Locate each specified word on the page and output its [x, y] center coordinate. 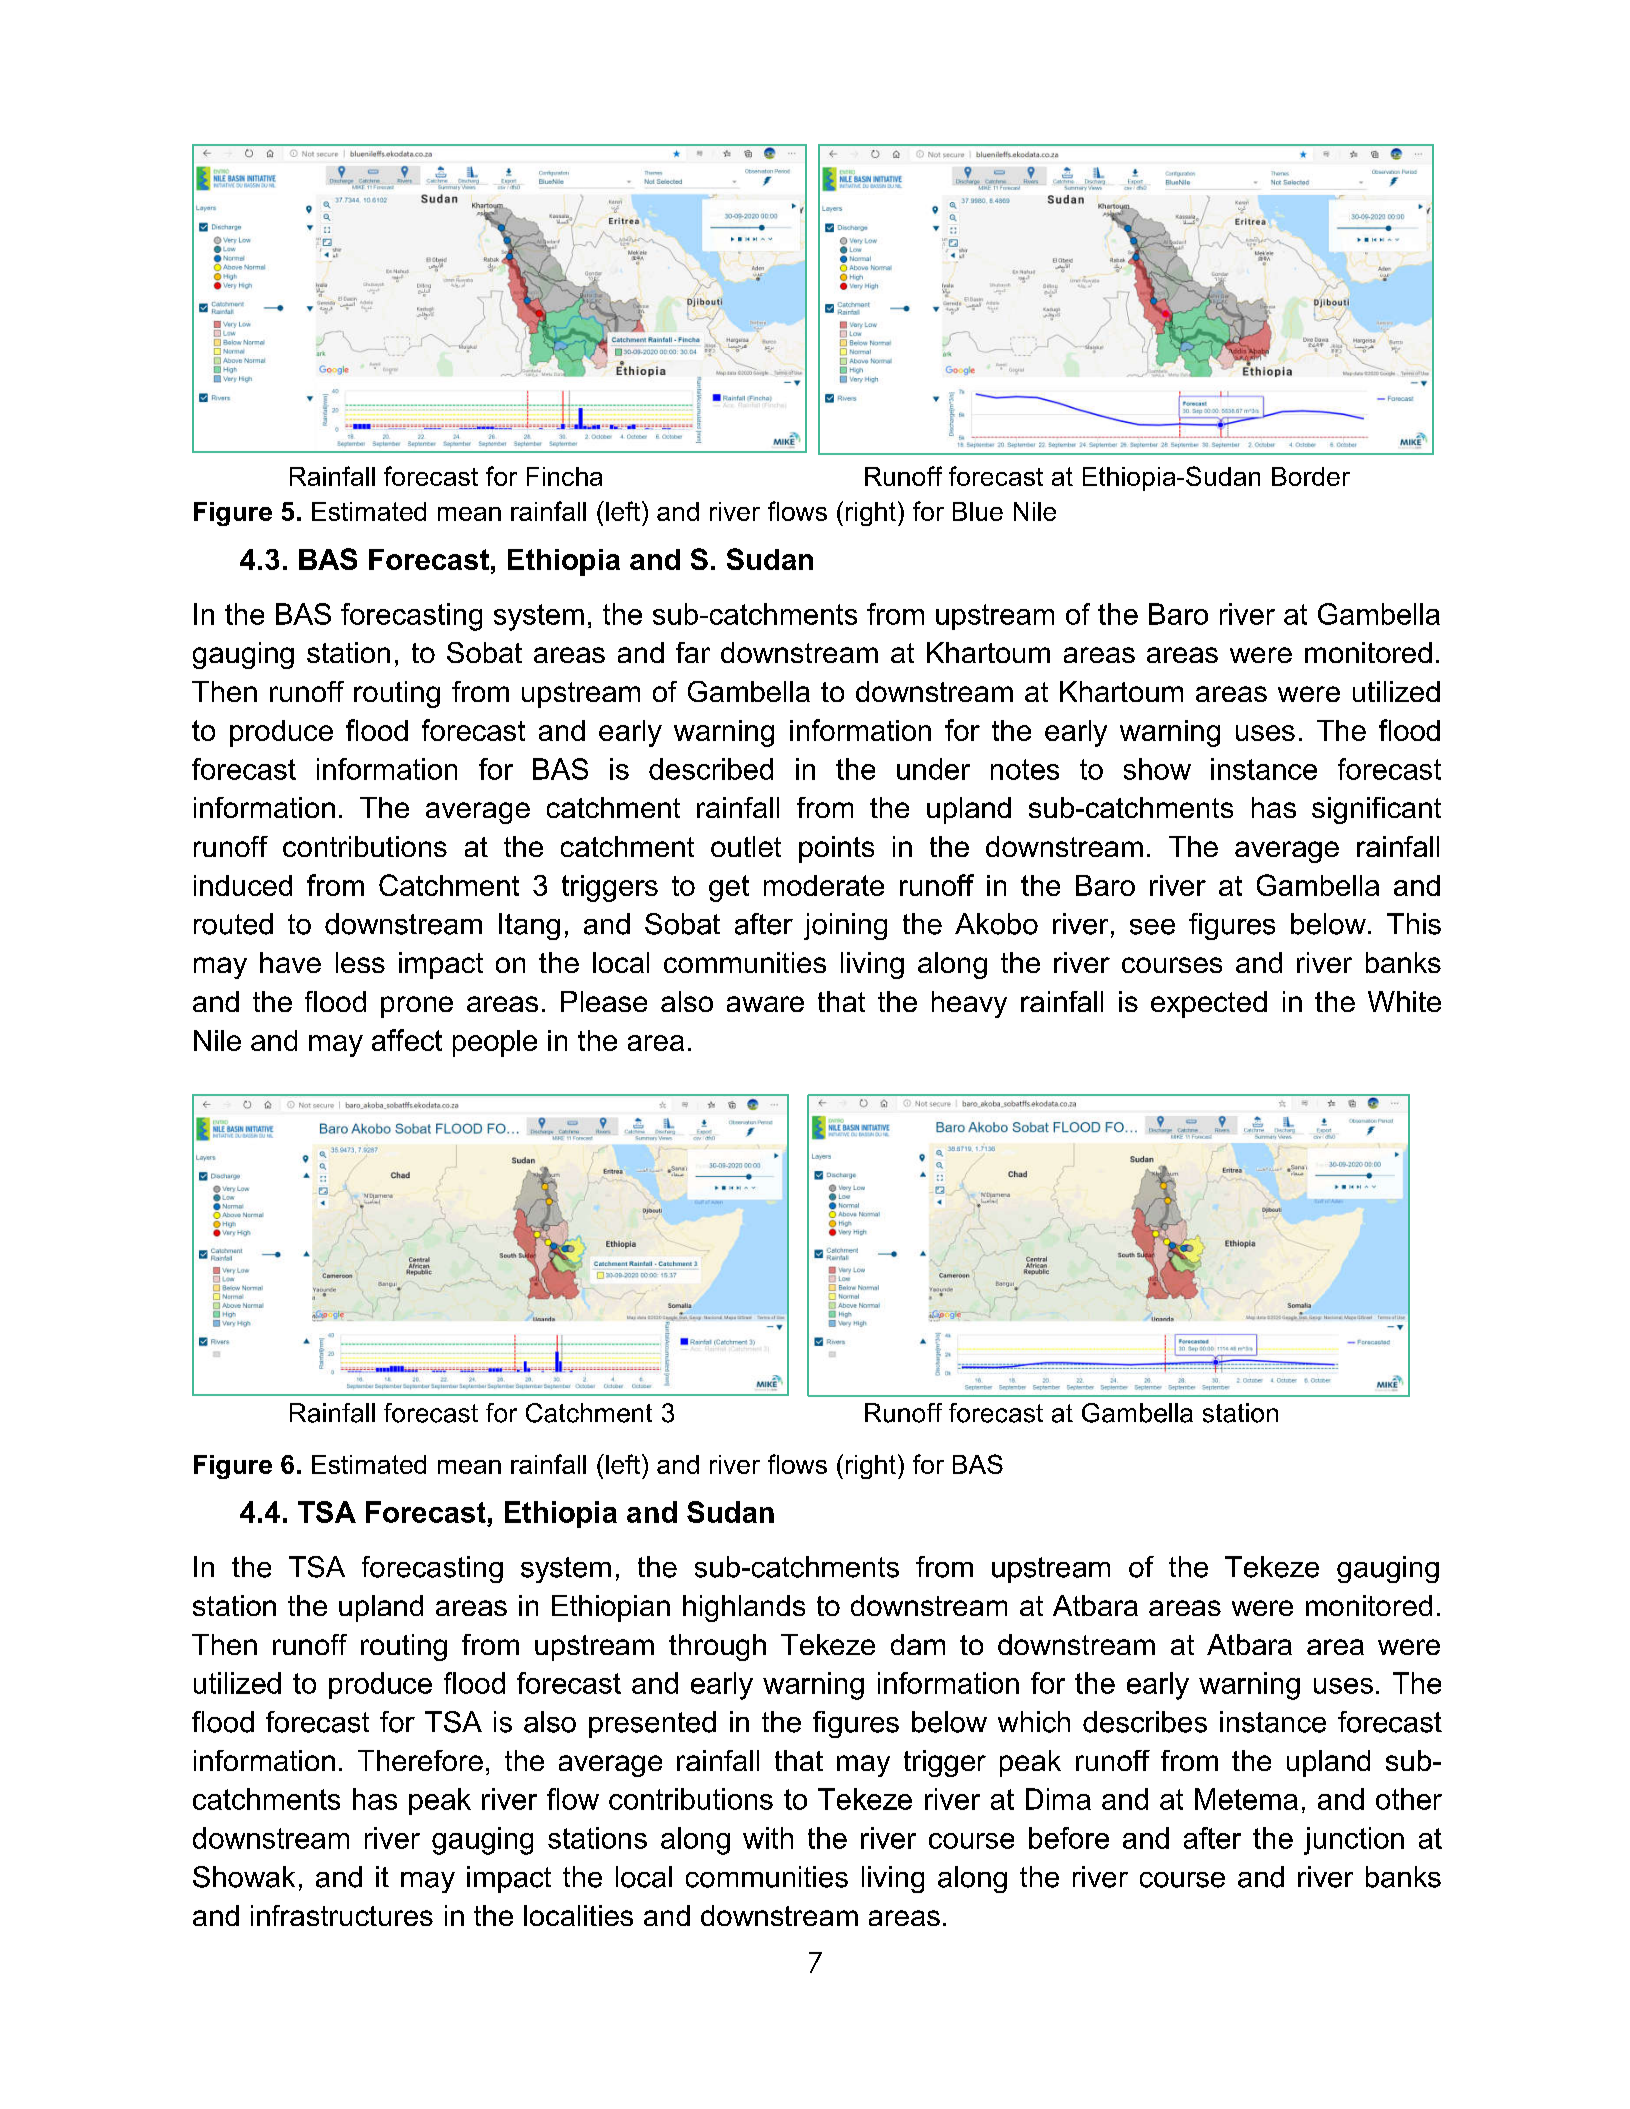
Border [1311, 476]
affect [407, 1040]
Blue [978, 511]
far [693, 652]
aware [765, 1004]
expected [1209, 1004]
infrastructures [342, 1915]
